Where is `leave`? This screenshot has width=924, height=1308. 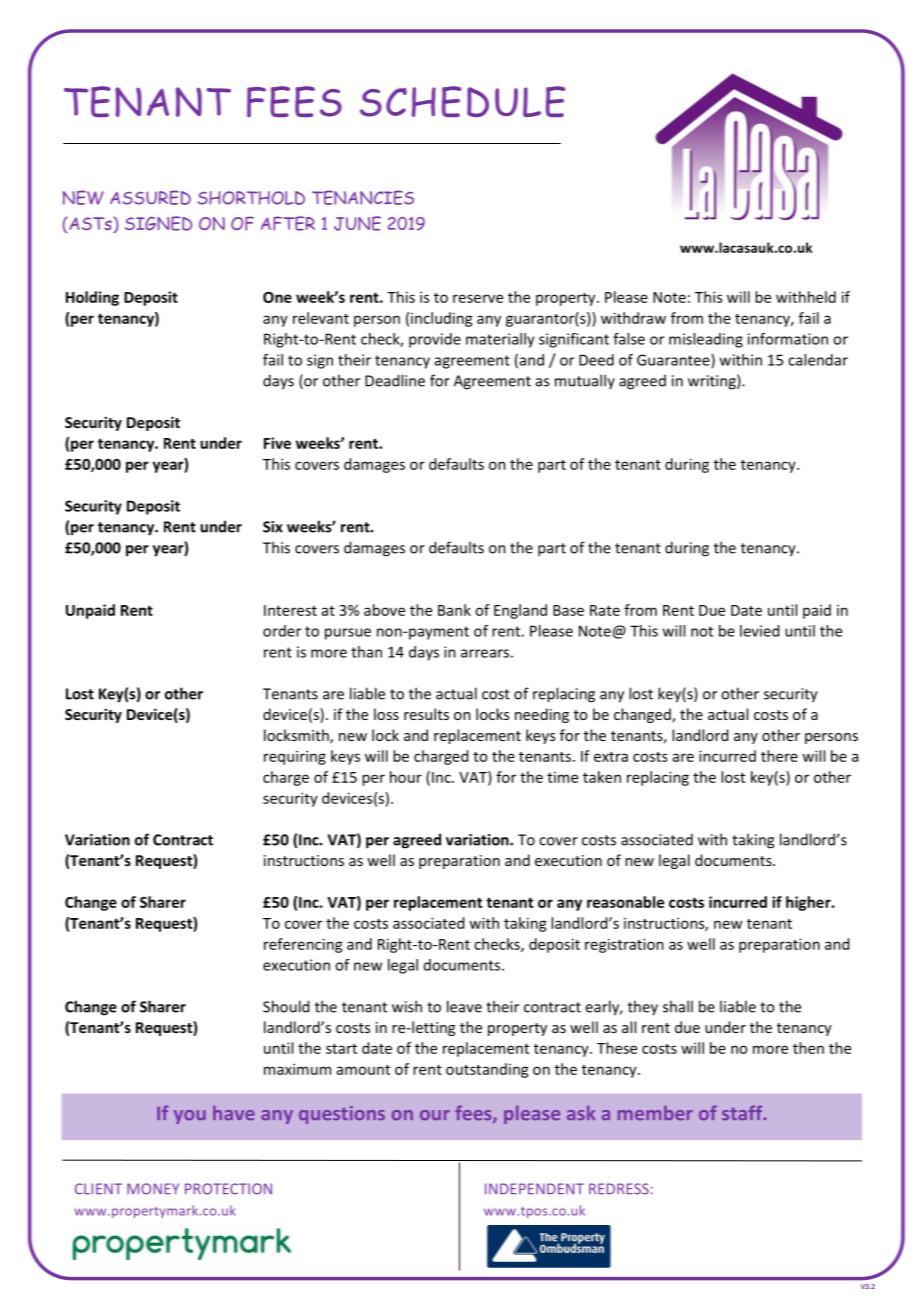 leave is located at coordinates (464, 1006).
